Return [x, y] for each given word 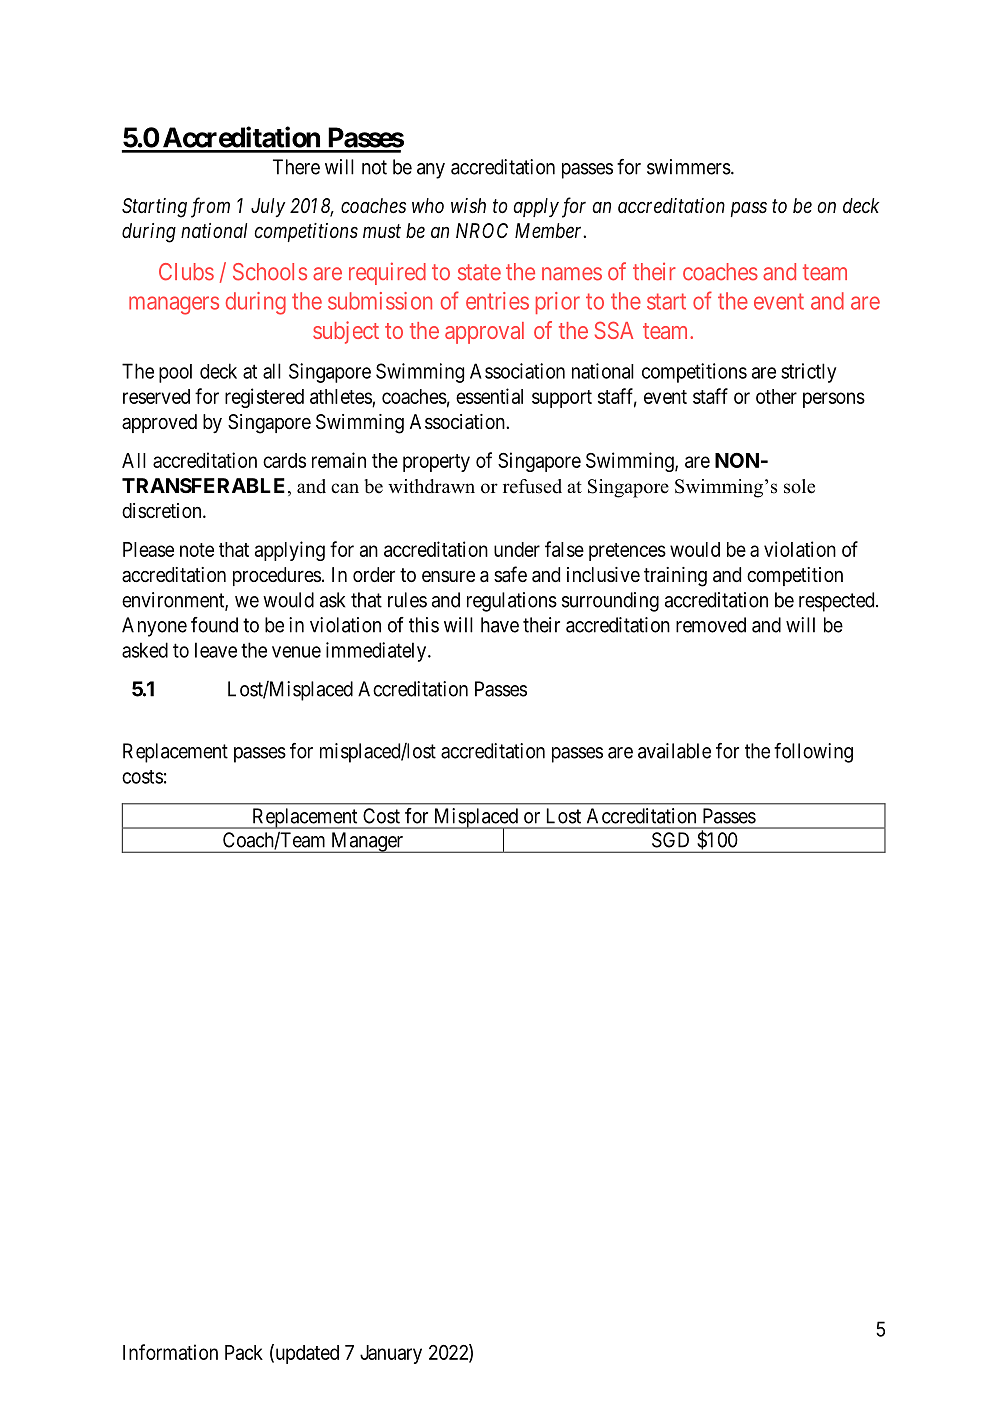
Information [170, 1352]
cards [284, 460]
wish [468, 206]
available [674, 751]
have [500, 625]
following [813, 753]
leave [216, 650]
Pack [244, 1352]
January [391, 1354]
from [210, 207]
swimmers [689, 167]
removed [711, 625]
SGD [670, 840]
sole [799, 486]
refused [532, 486]
